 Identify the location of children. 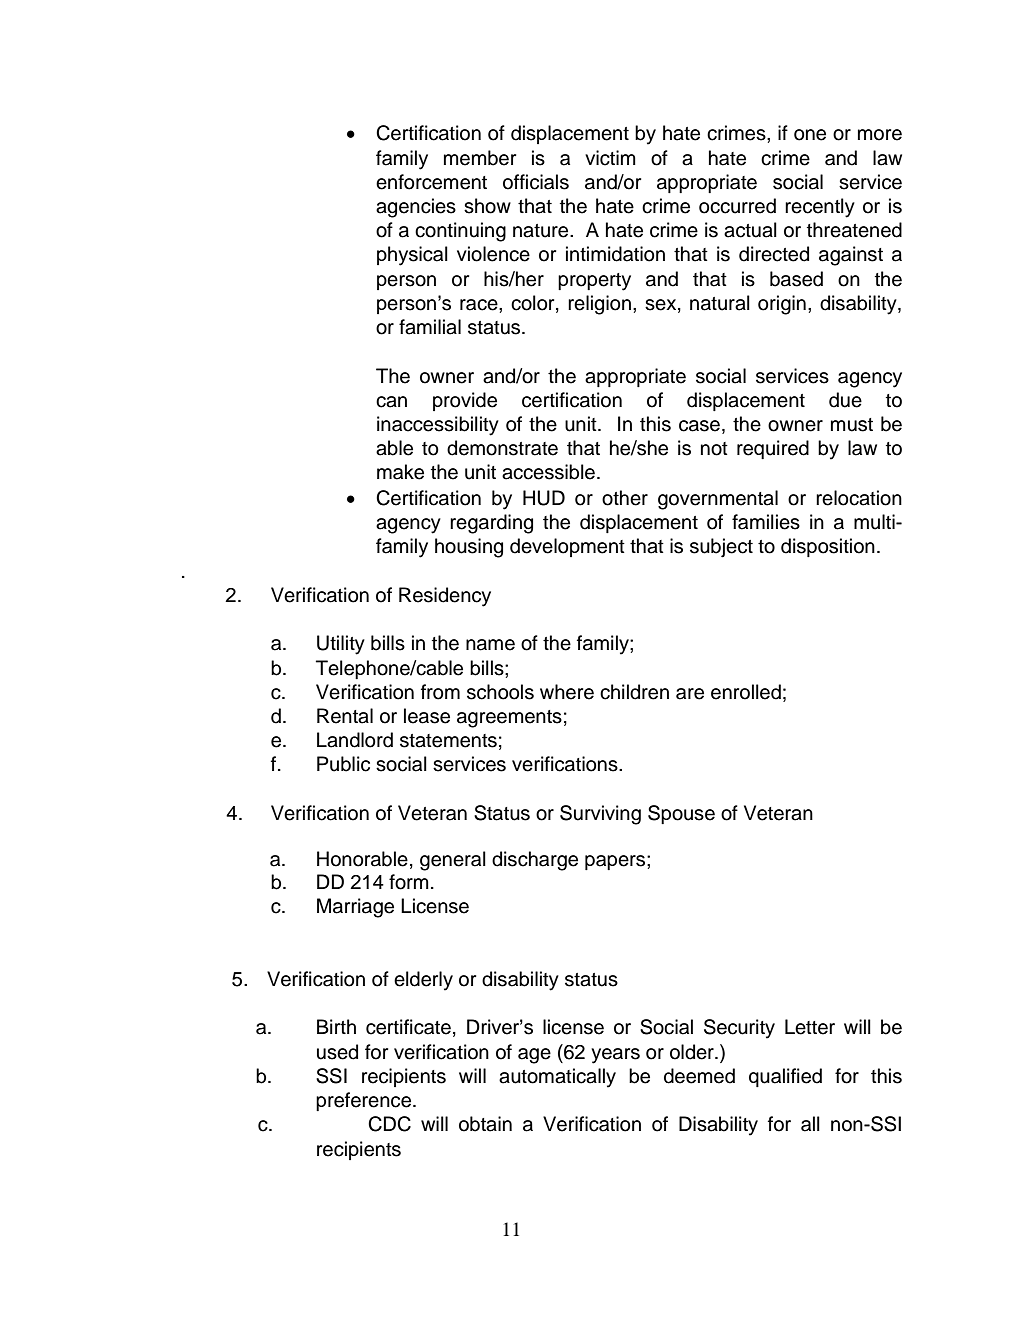
(634, 692).
